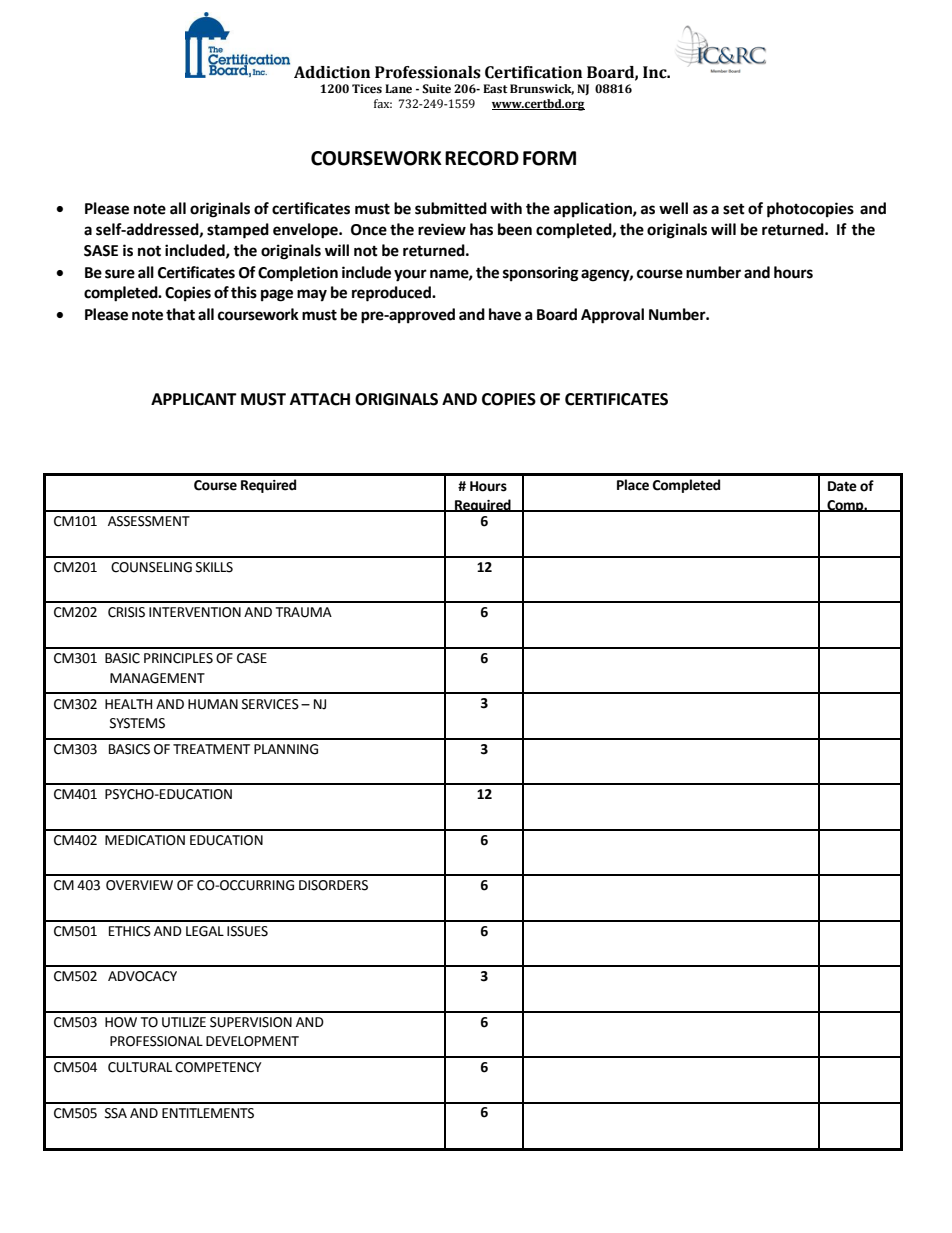 Image resolution: width=952 pixels, height=1233 pixels. I want to click on have, so click(505, 314).
